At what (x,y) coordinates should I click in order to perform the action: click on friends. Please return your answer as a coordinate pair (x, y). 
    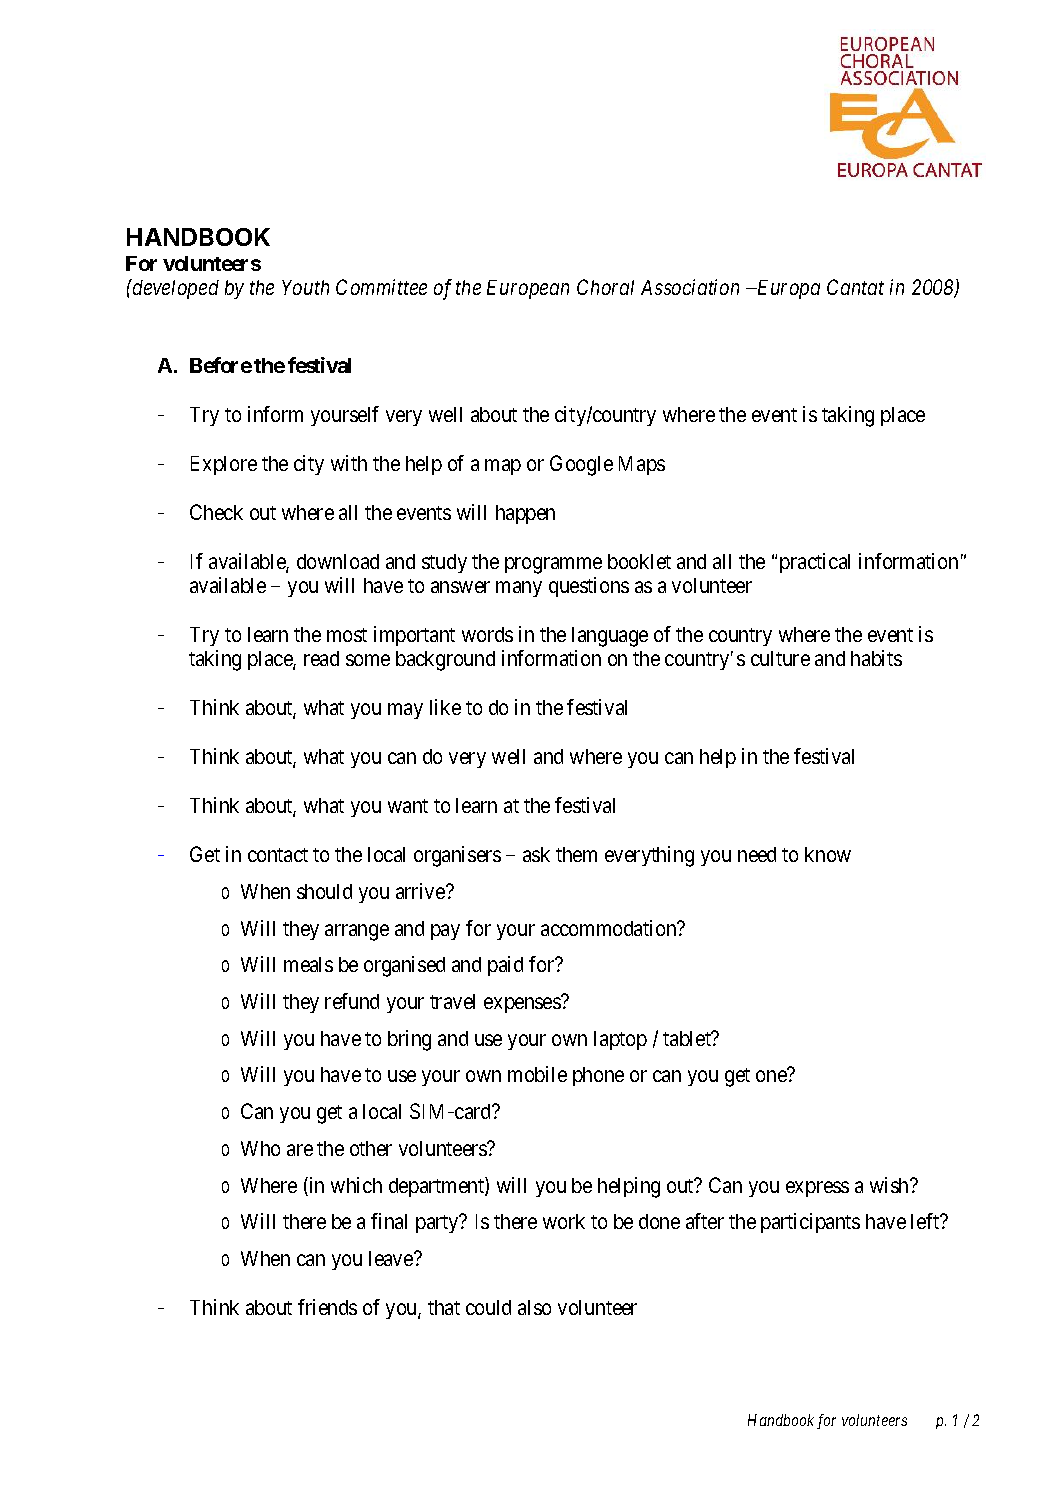
    Looking at the image, I should click on (327, 1307).
